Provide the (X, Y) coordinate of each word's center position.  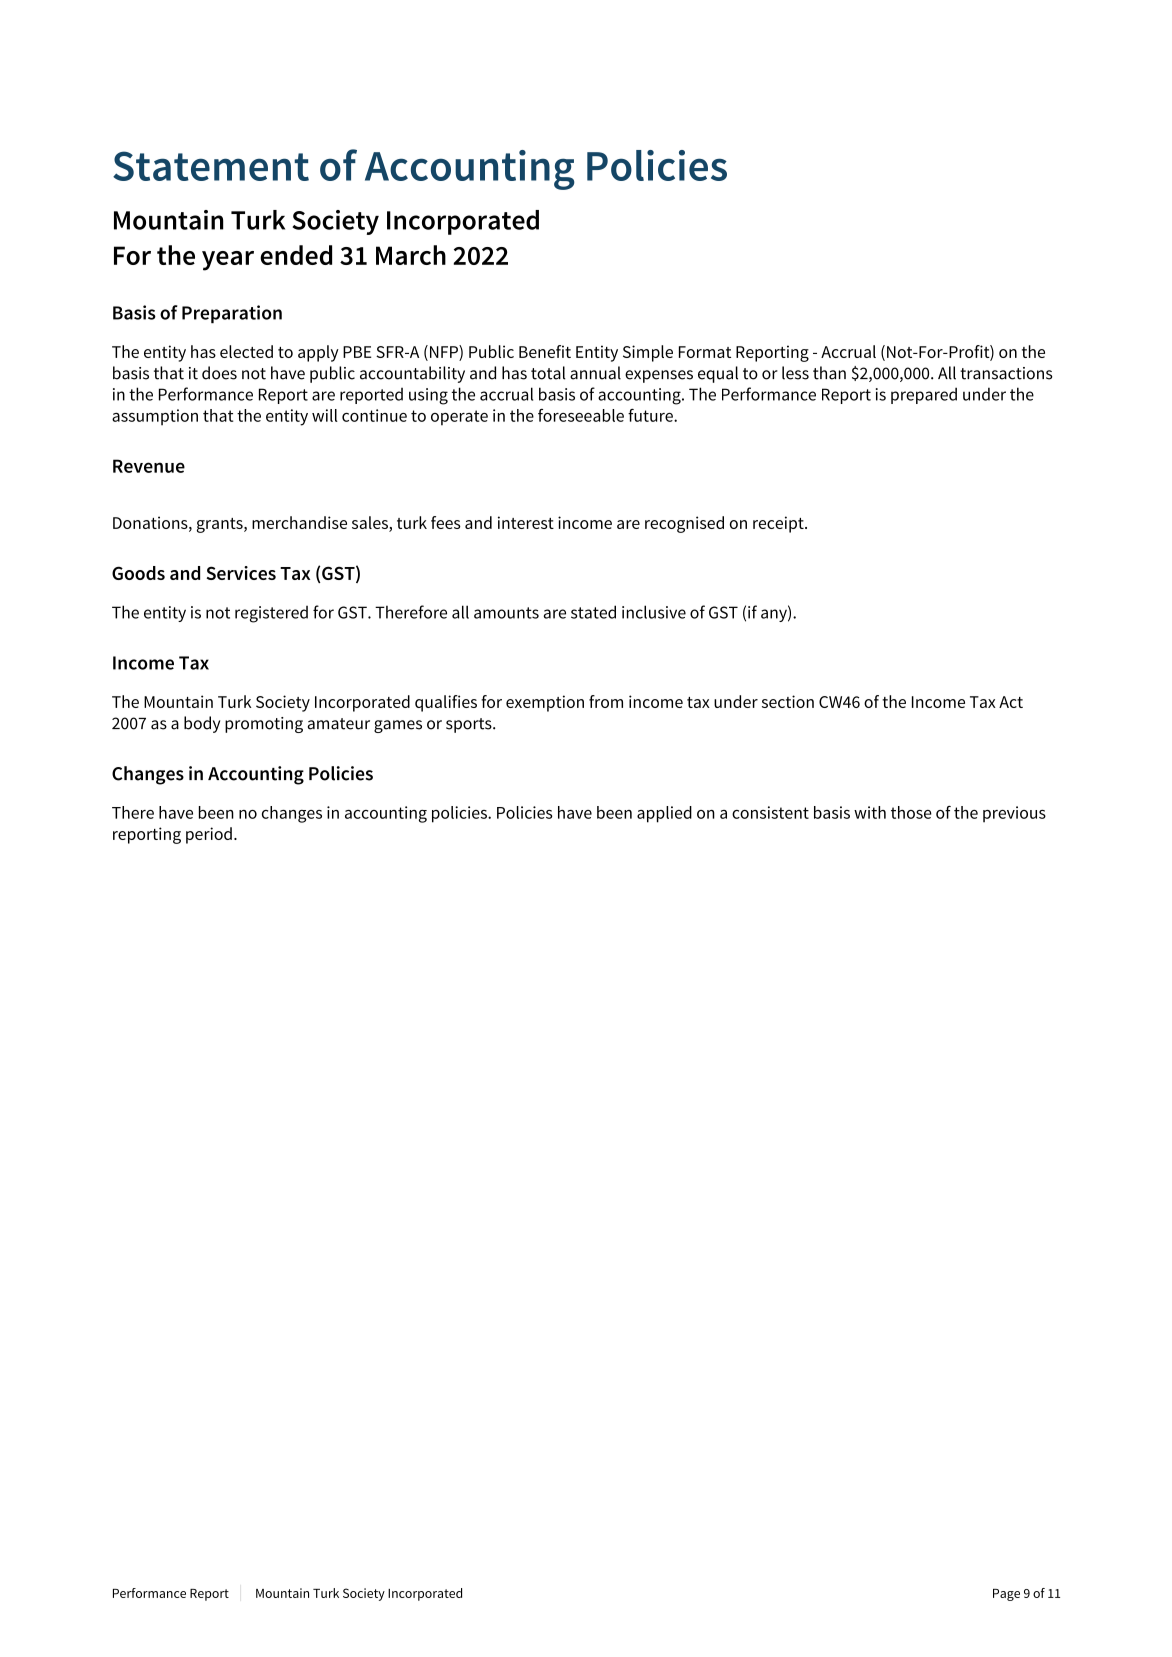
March (411, 255)
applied (664, 814)
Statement (211, 166)
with (870, 812)
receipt (779, 524)
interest (526, 522)
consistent (770, 812)
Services (241, 573)
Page (1006, 1595)
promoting (264, 725)
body (202, 724)
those (911, 812)
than (829, 373)
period (209, 835)
